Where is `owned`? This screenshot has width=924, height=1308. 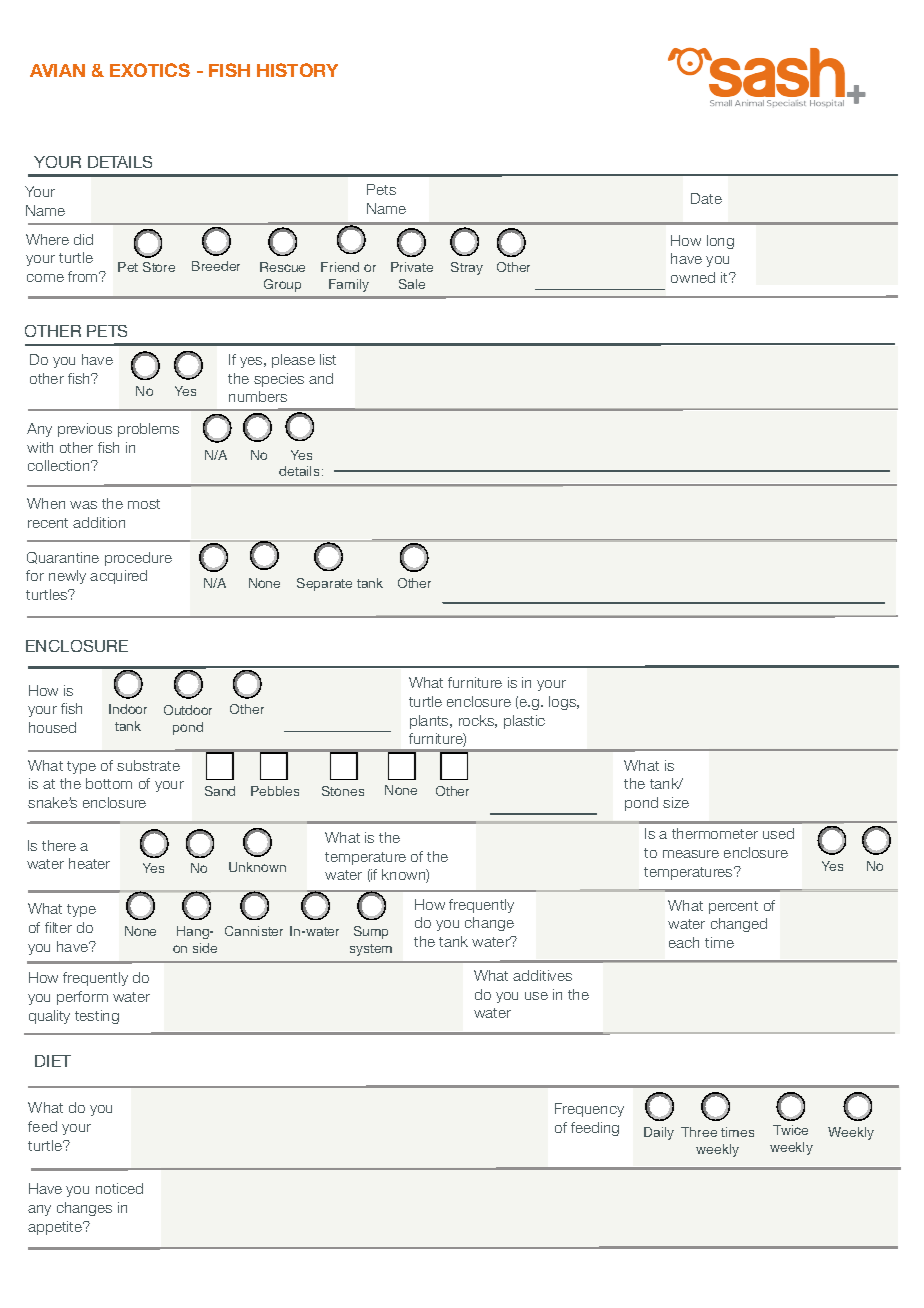
owned is located at coordinates (693, 277).
